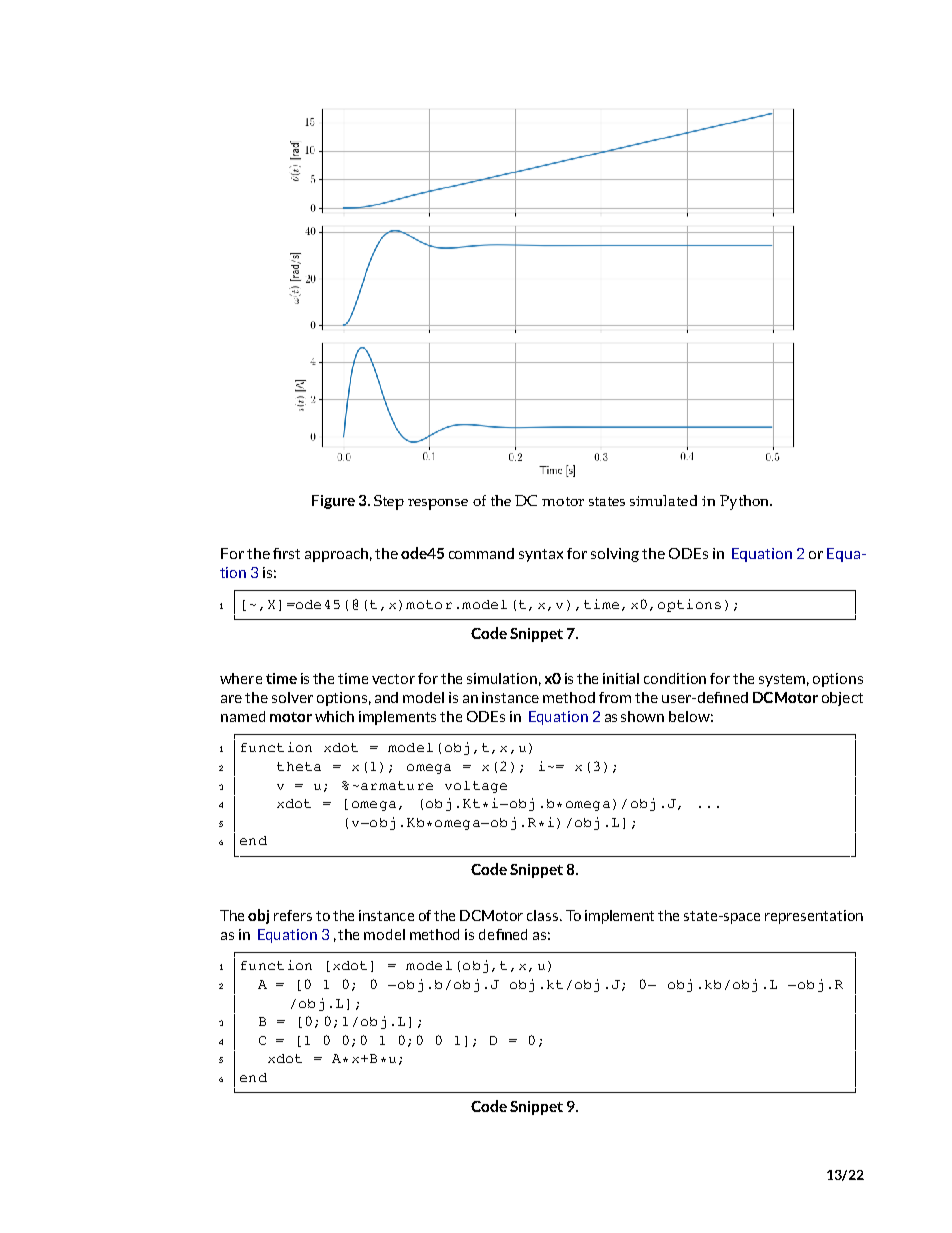 The height and width of the page is (1233, 952). What do you see at coordinates (544, 915) in the page?
I see `class` at bounding box center [544, 915].
